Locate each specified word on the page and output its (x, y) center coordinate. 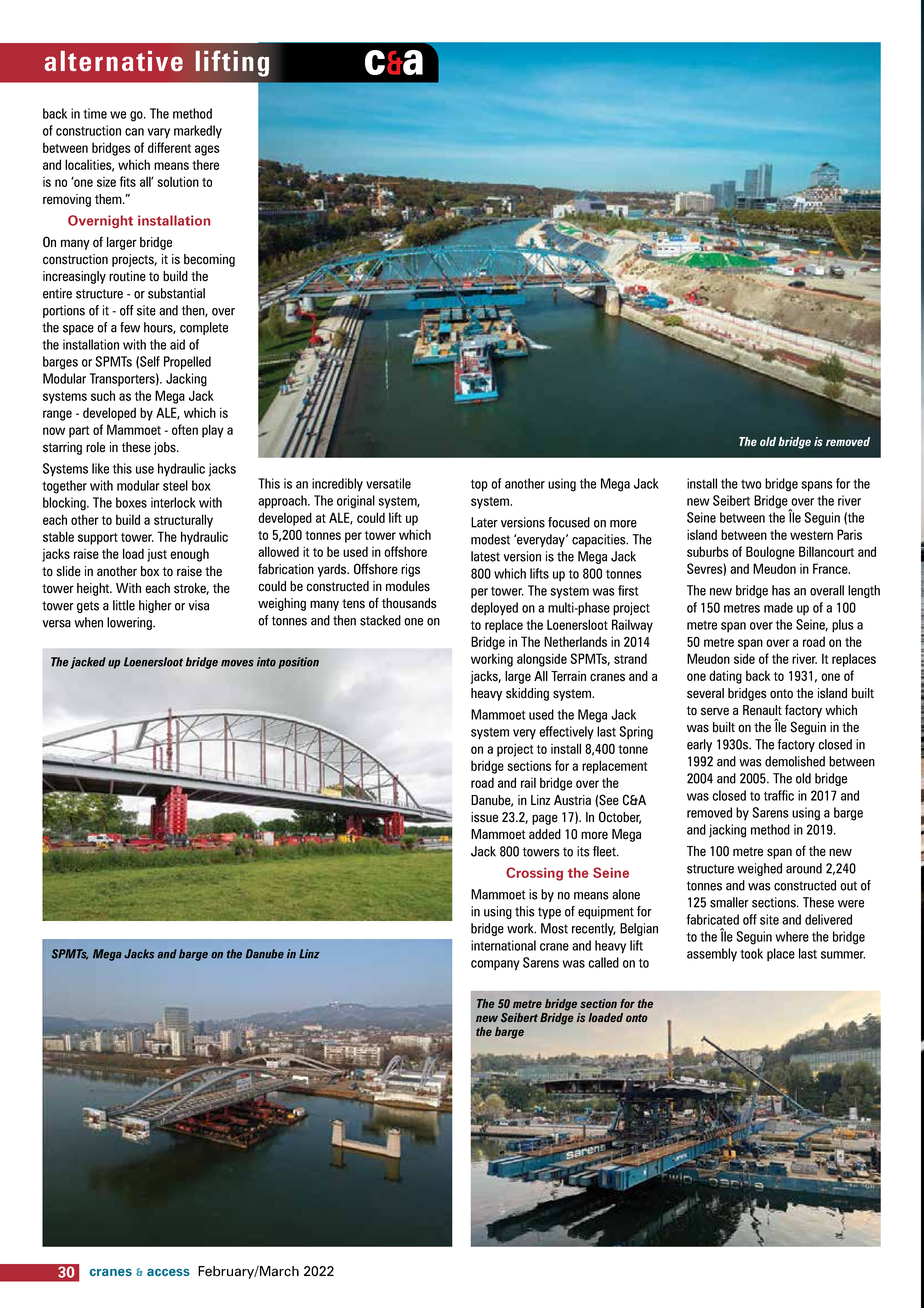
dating (725, 677)
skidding (527, 694)
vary (159, 133)
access (168, 1272)
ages (207, 150)
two (751, 484)
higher (155, 606)
